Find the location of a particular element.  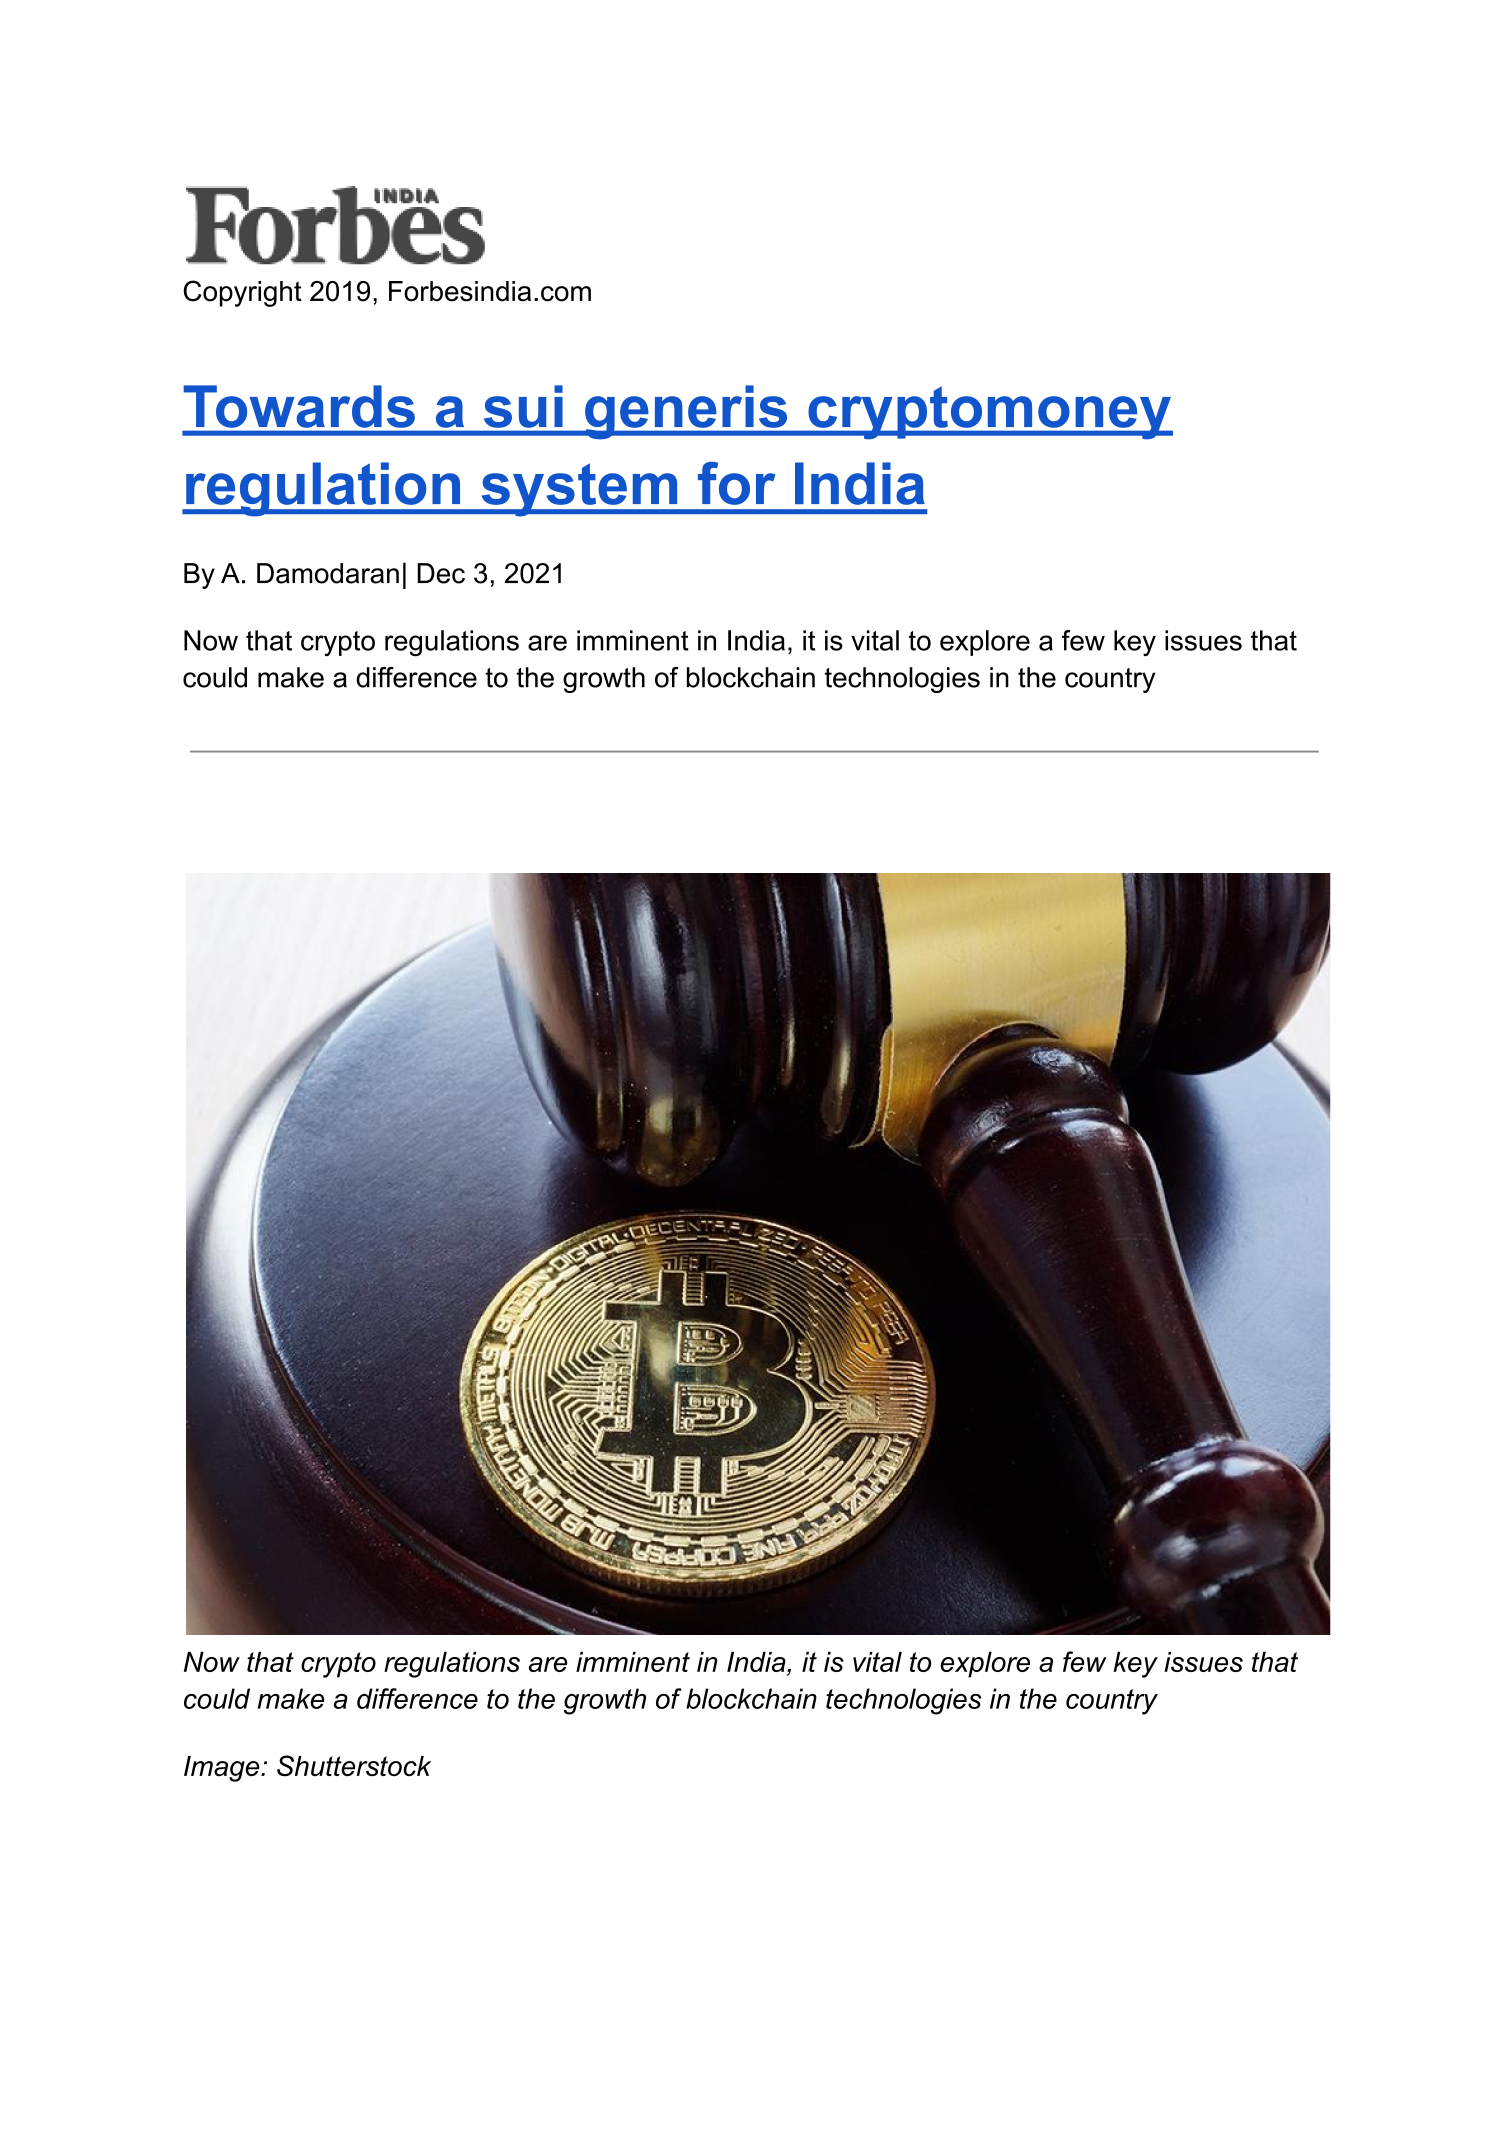

Copyright is located at coordinates (242, 293).
